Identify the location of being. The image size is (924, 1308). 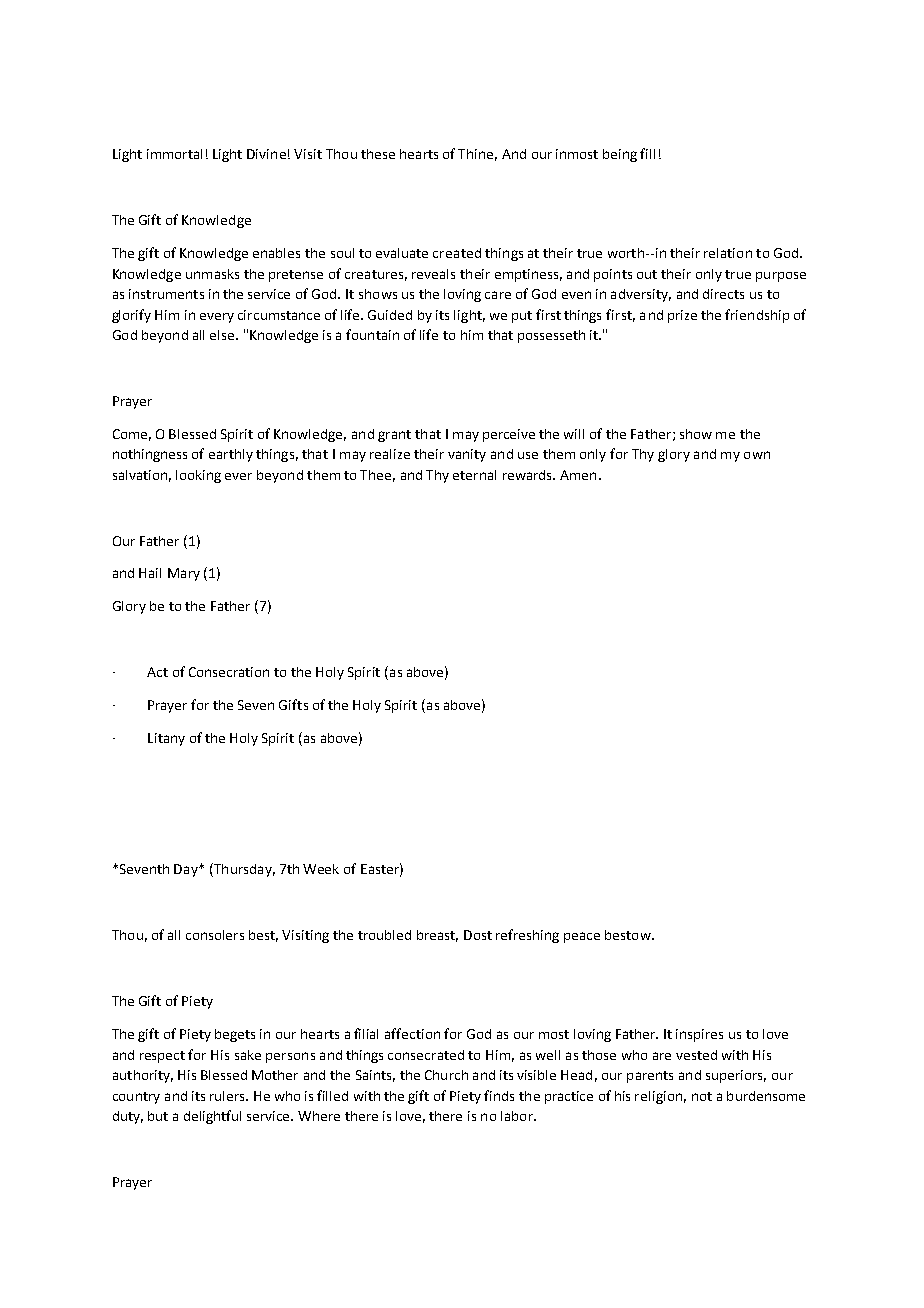
(620, 155).
